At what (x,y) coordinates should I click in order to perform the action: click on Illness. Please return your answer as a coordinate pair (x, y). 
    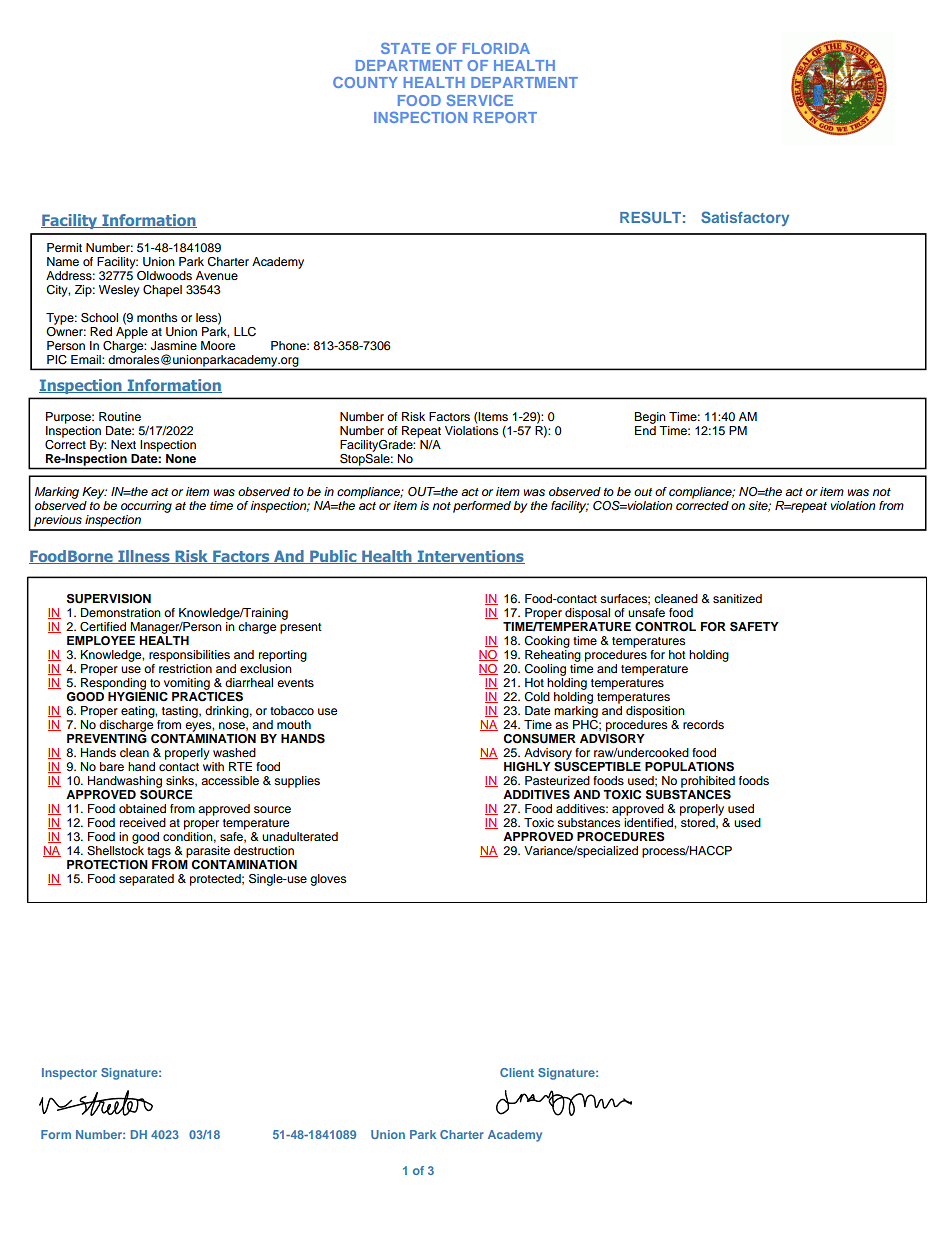
    Looking at the image, I should click on (144, 557).
